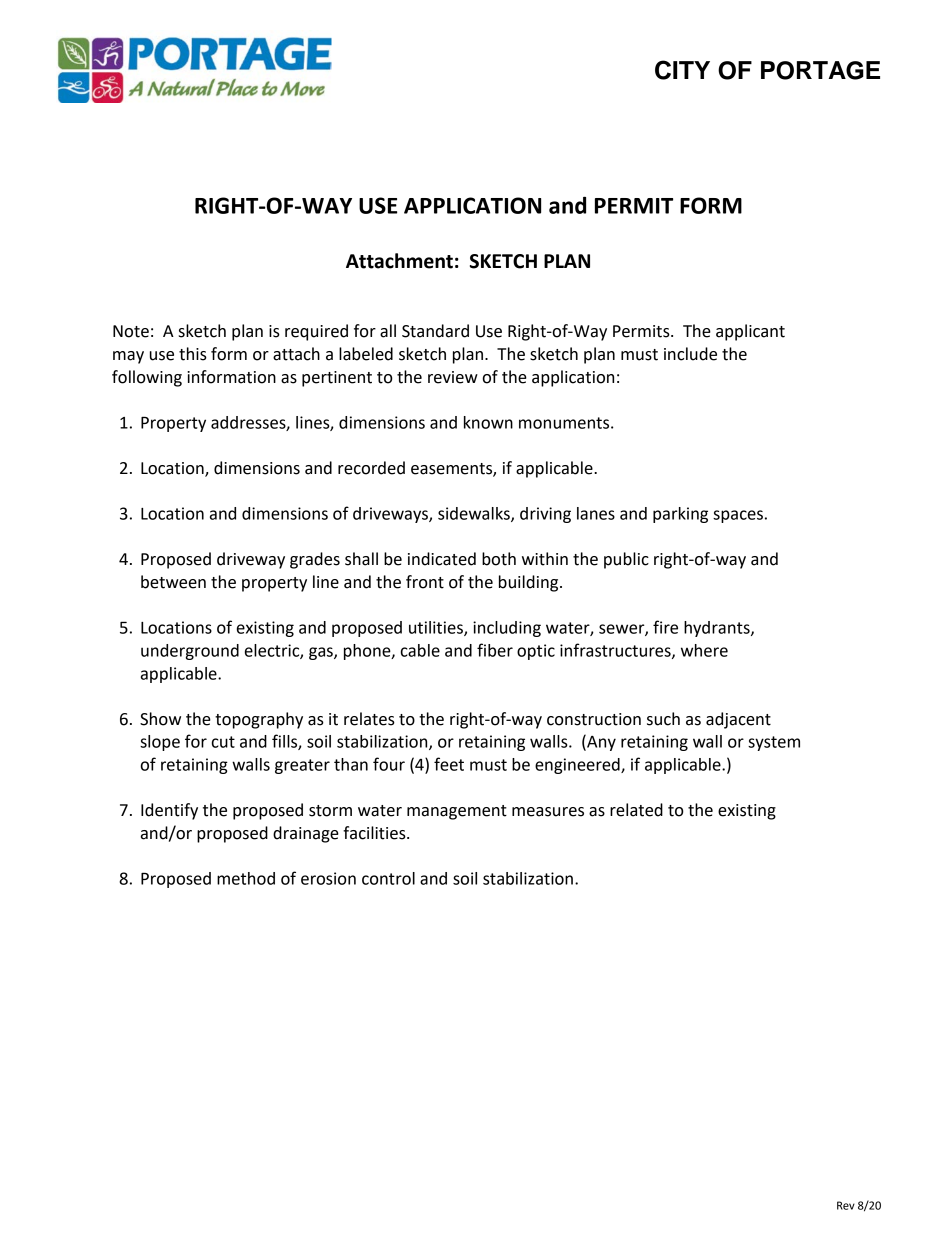  What do you see at coordinates (457, 812) in the page?
I see `management` at bounding box center [457, 812].
